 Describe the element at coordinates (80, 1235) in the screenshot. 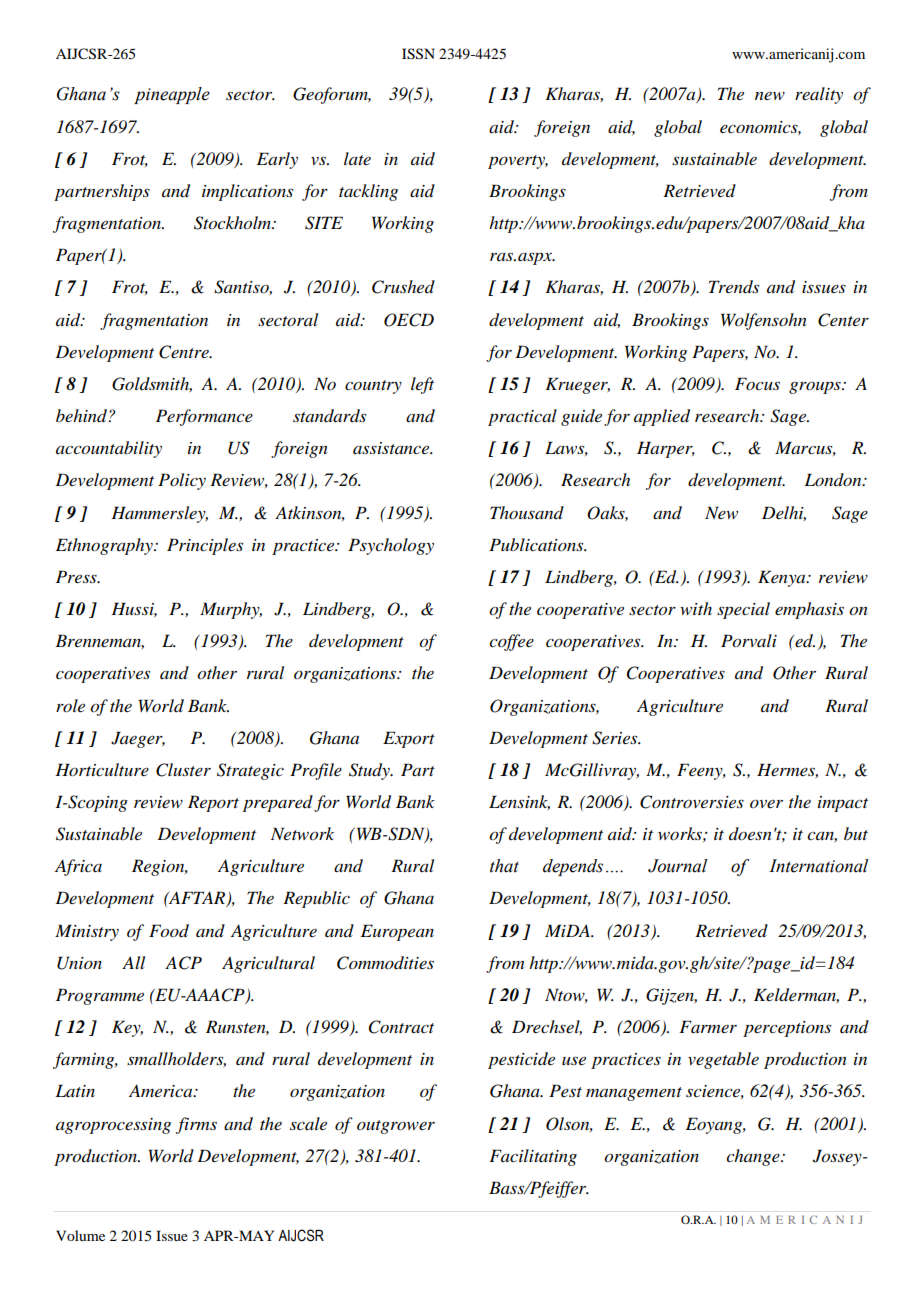

I see `Volume` at that location.
